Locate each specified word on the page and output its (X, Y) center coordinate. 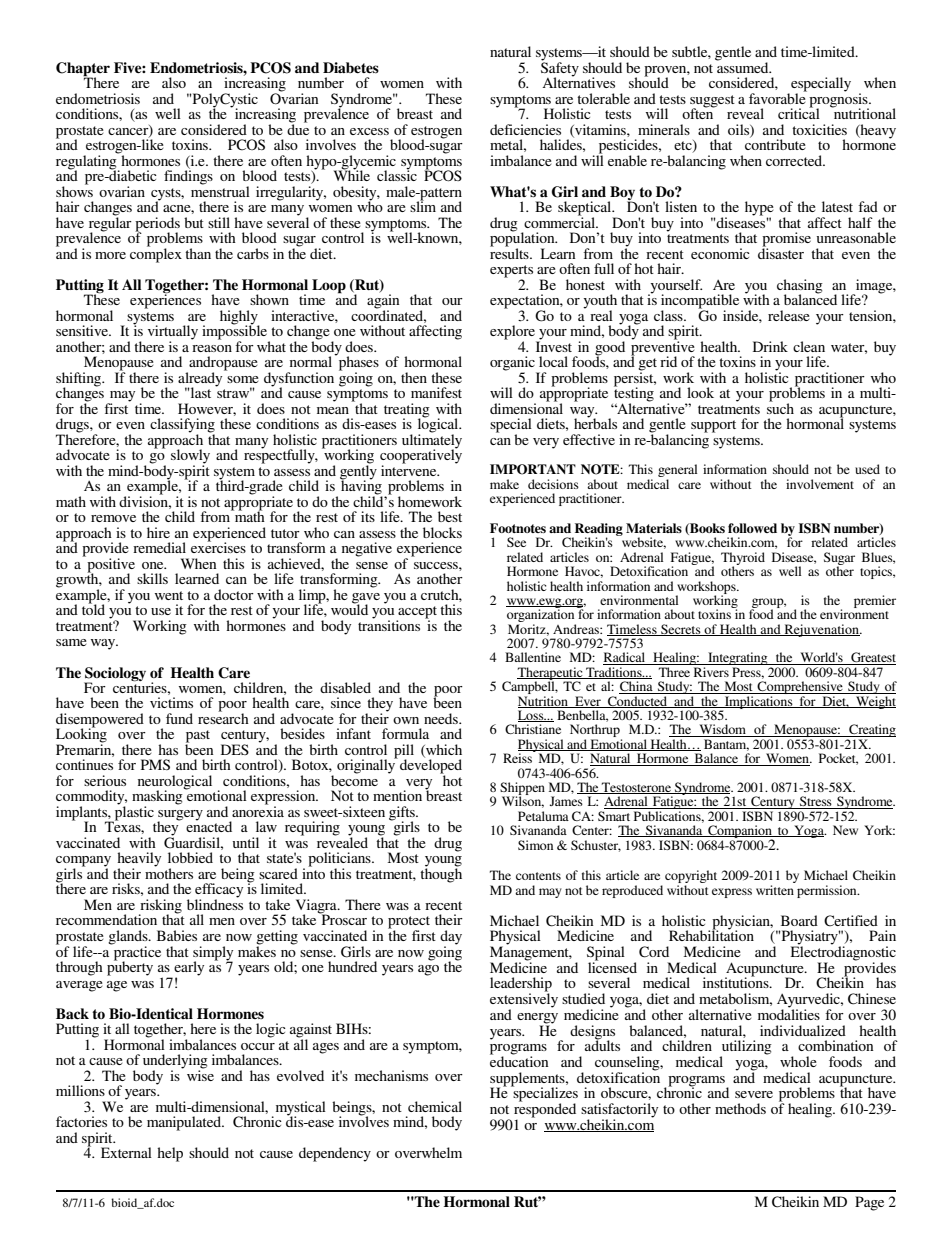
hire (158, 532)
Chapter (83, 70)
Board (799, 920)
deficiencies (525, 129)
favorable (778, 97)
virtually (173, 333)
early (189, 969)
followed (752, 528)
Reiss (518, 757)
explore (514, 333)
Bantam (726, 745)
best (450, 516)
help (170, 1154)
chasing (800, 287)
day (451, 938)
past (198, 737)
